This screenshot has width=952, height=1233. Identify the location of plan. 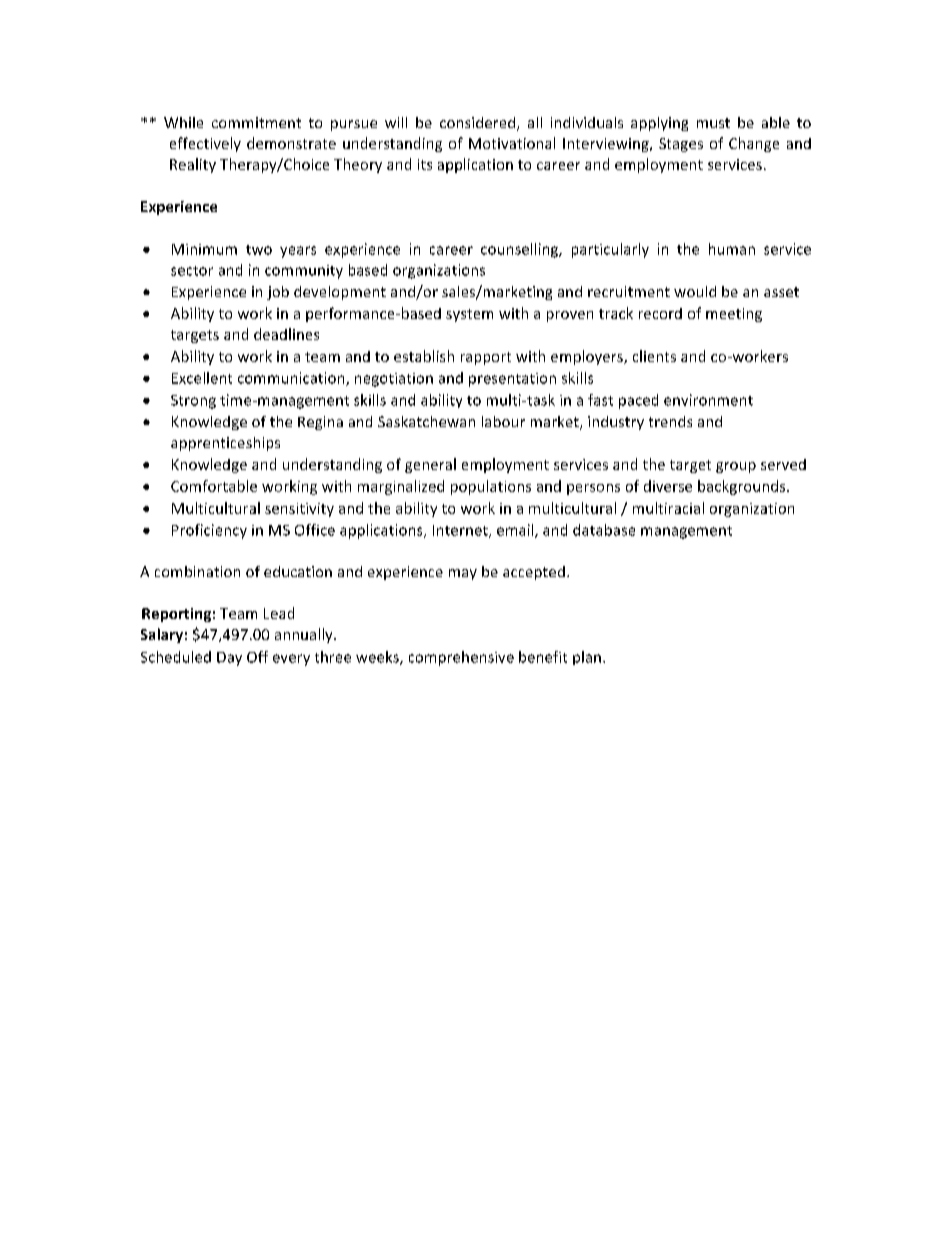
(587, 658).
